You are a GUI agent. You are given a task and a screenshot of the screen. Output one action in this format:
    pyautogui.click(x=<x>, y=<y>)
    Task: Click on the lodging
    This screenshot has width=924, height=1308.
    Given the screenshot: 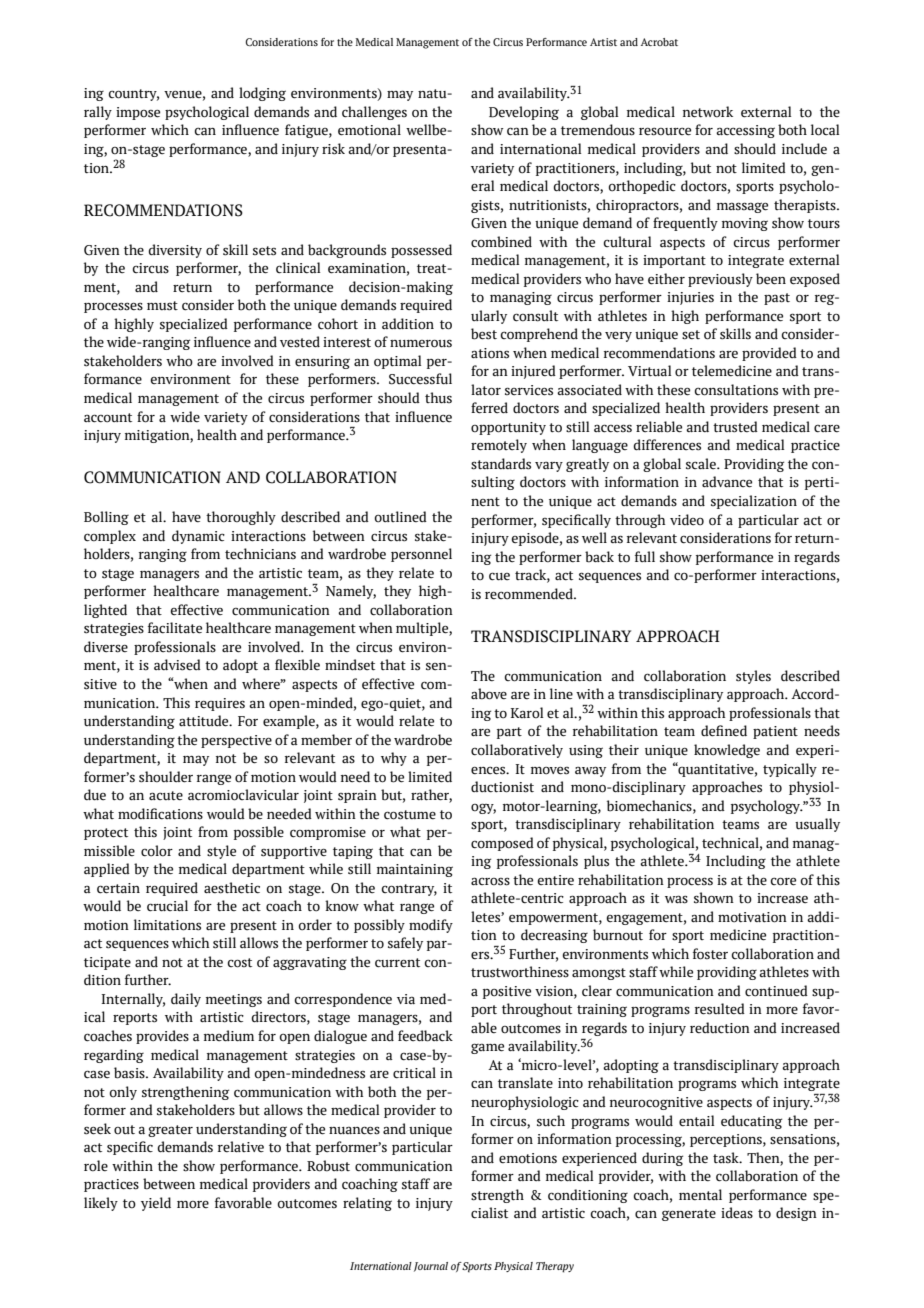 What is the action you would take?
    pyautogui.click(x=262, y=94)
